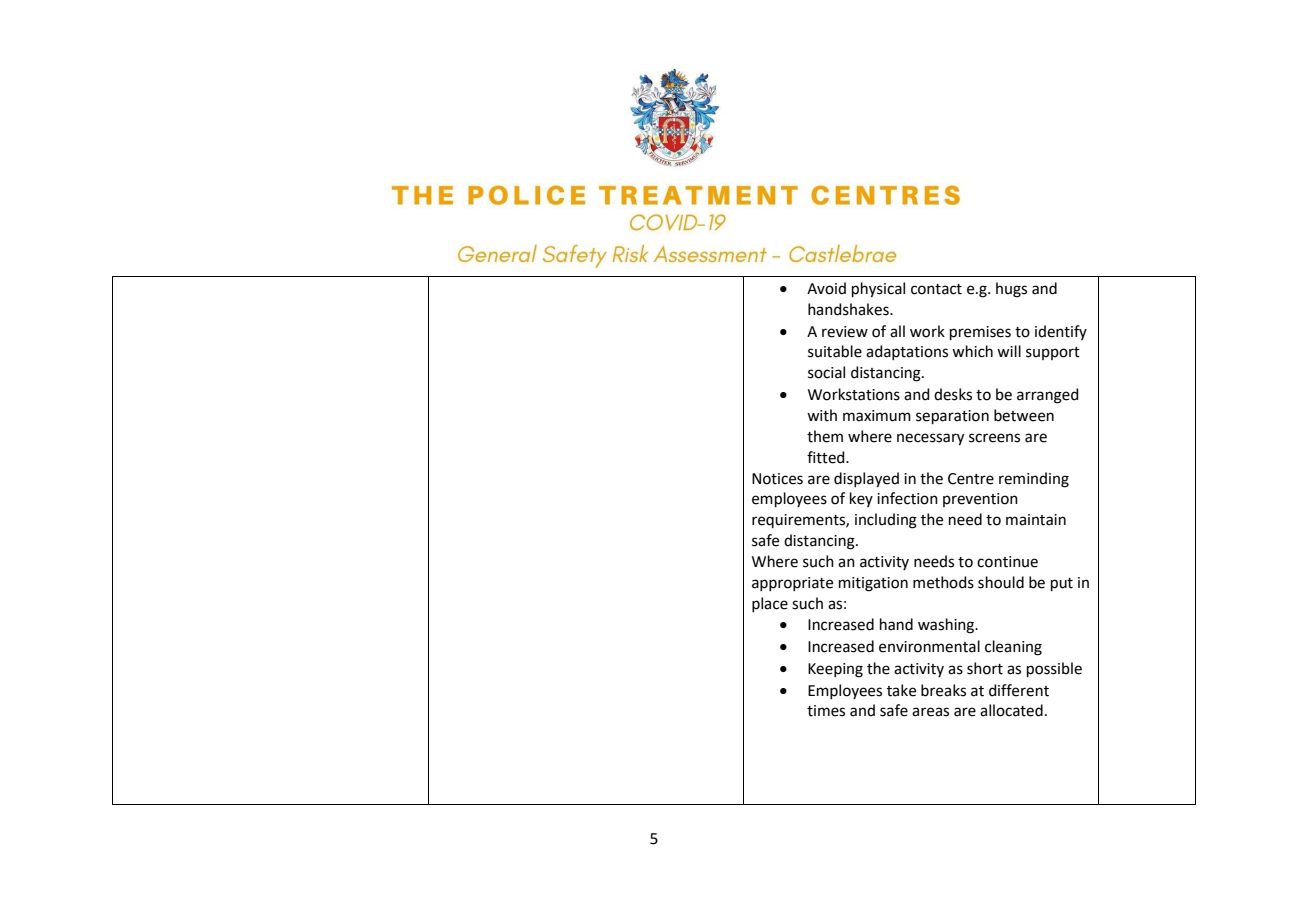  Describe the element at coordinates (901, 690) in the screenshot. I see `take` at that location.
